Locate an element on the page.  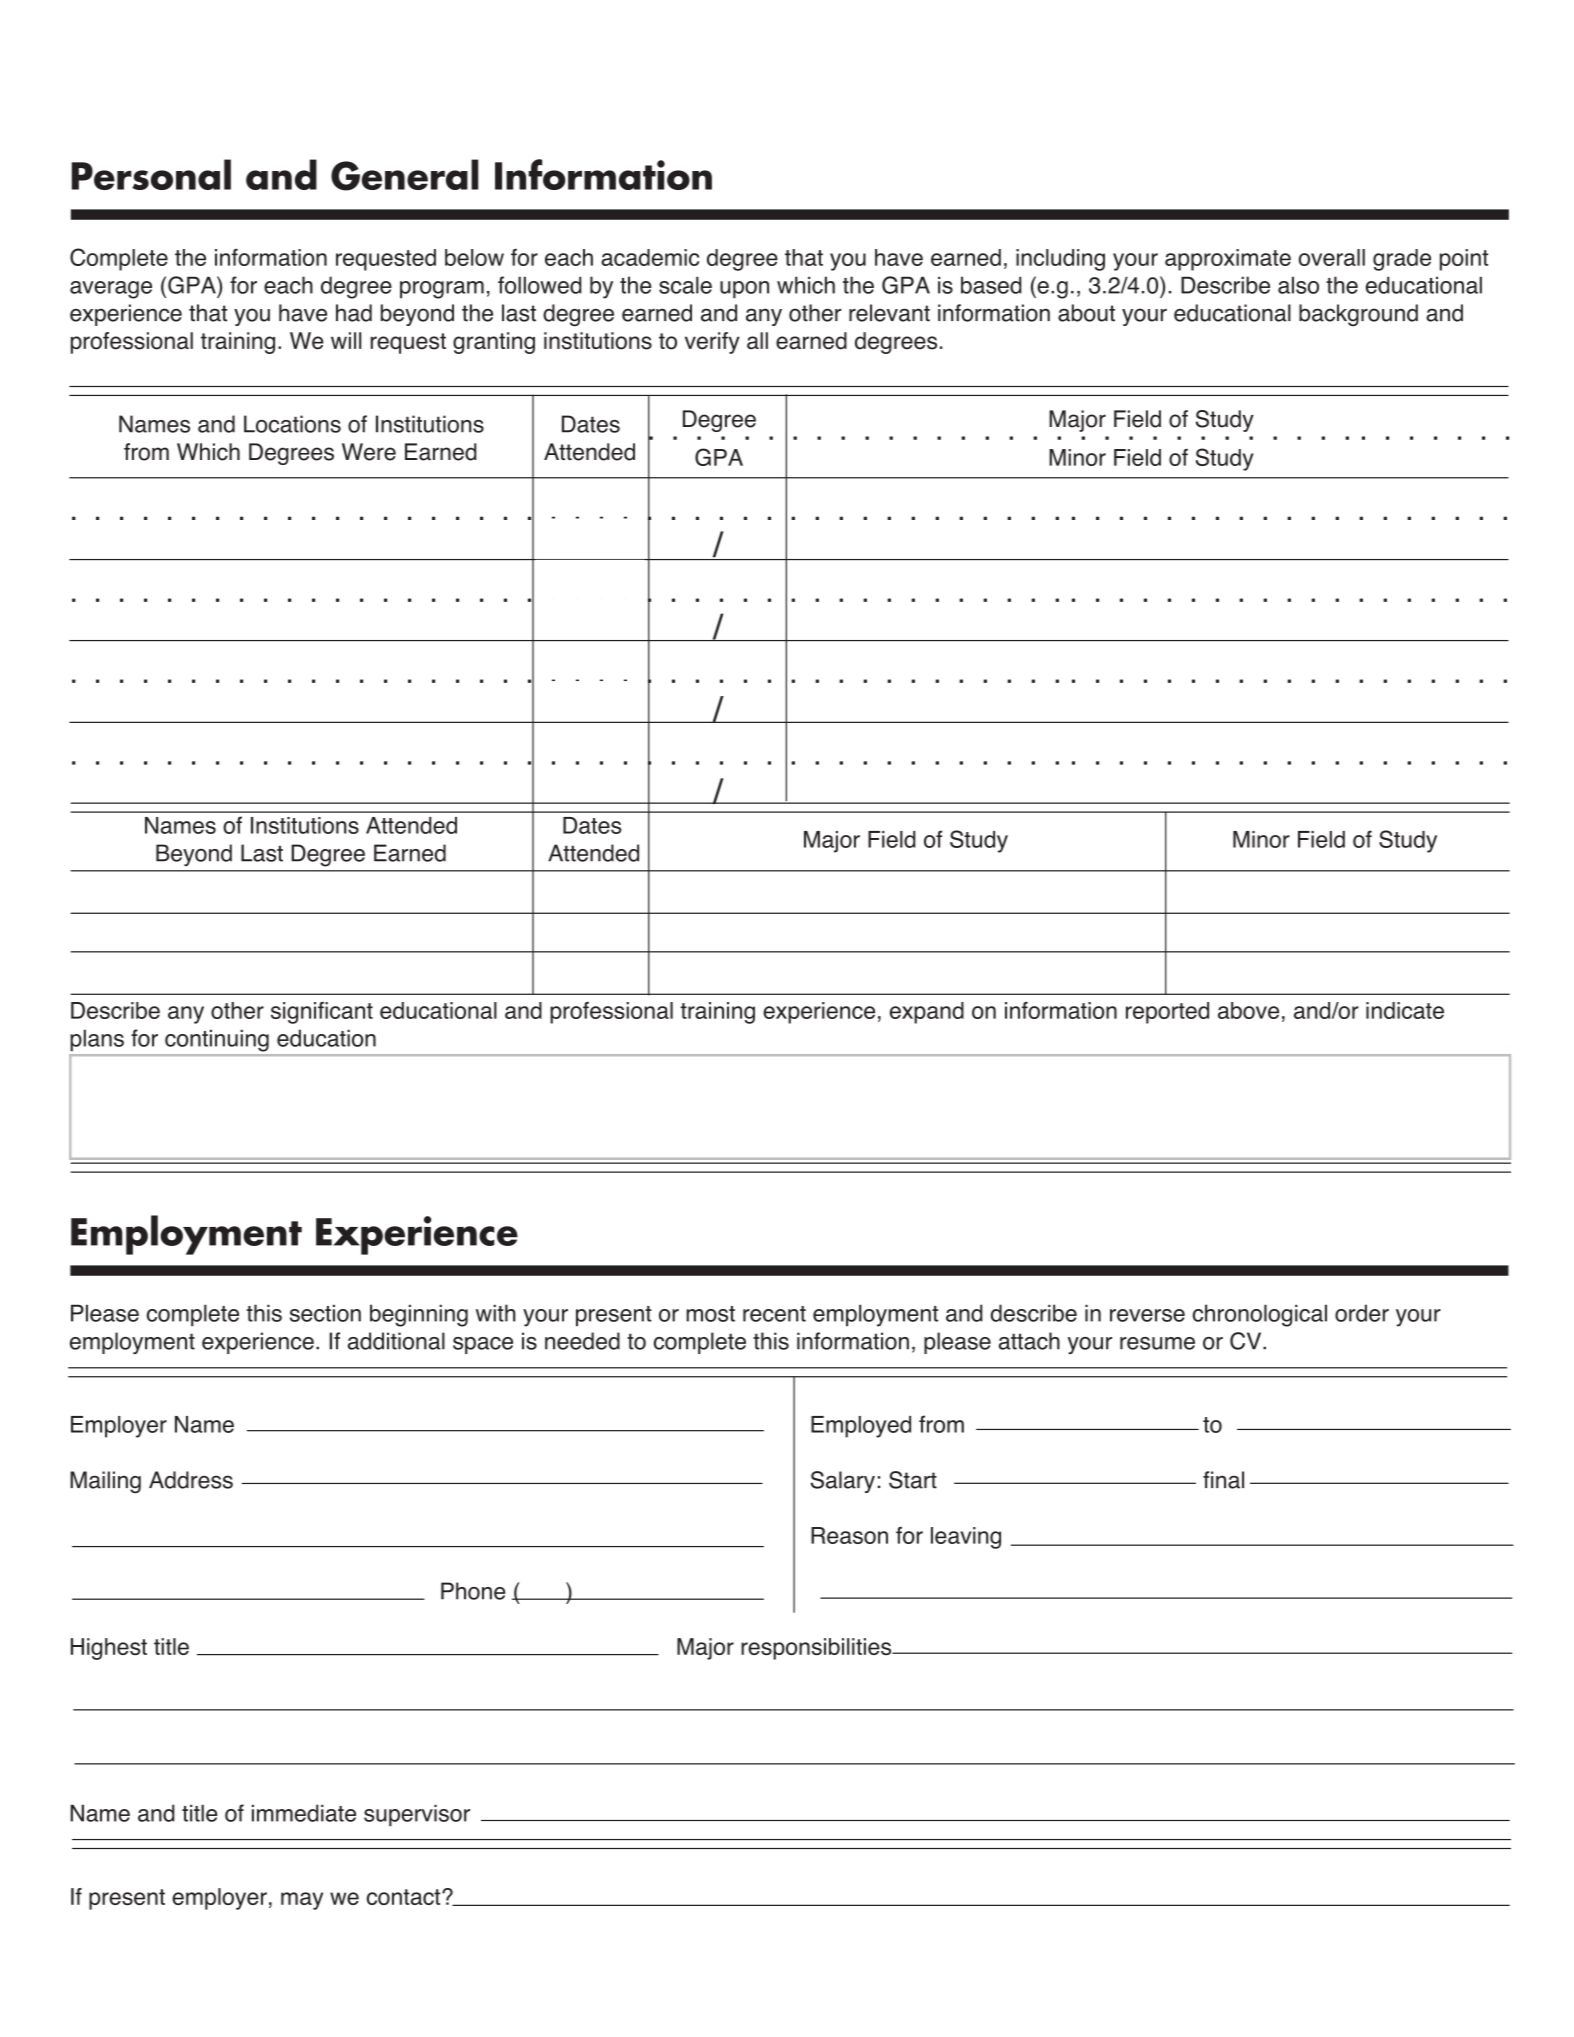
section is located at coordinates (325, 1313).
